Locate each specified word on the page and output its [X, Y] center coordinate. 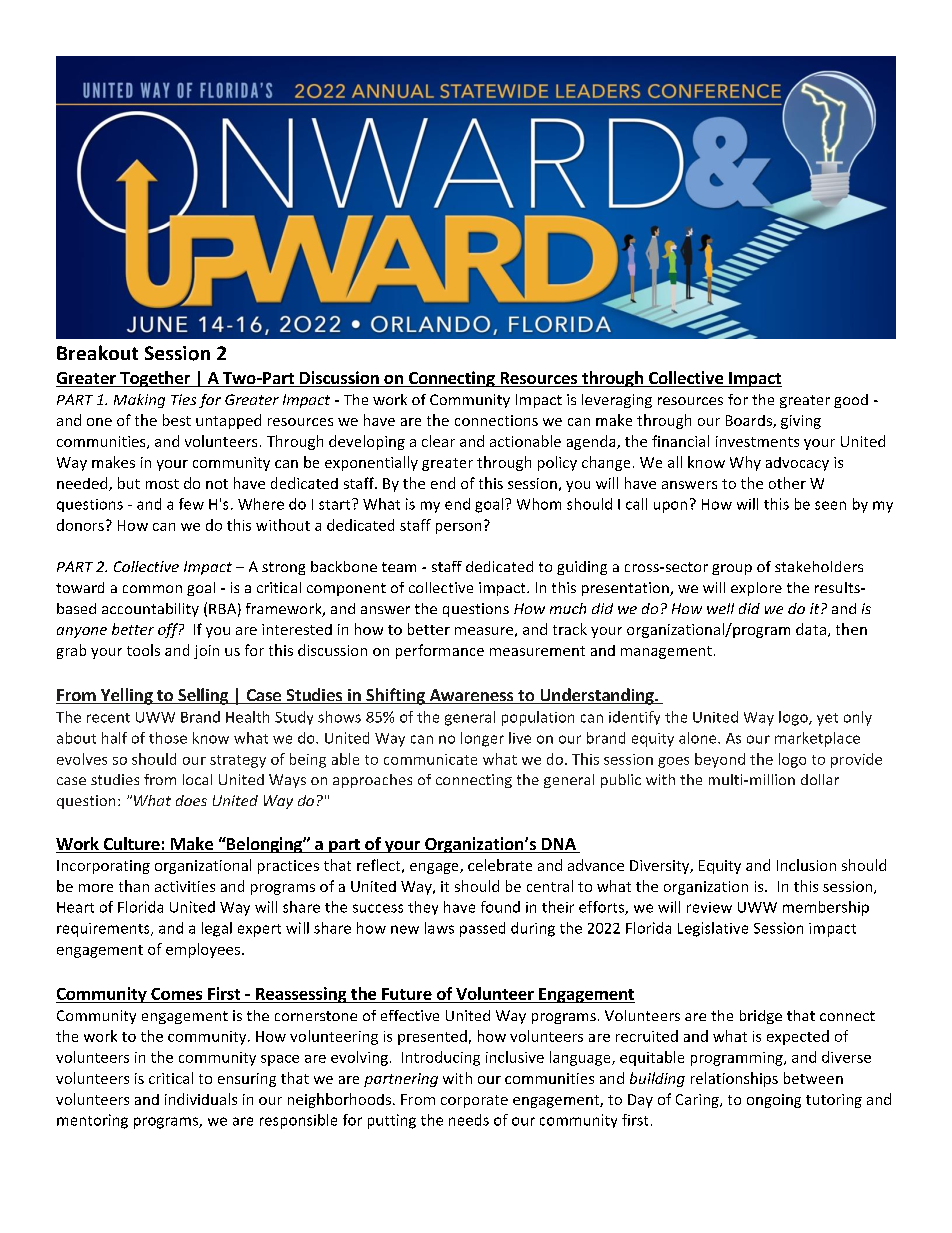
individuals [201, 1099]
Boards [750, 421]
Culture [131, 845]
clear [438, 441]
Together [155, 379]
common [152, 589]
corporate [474, 1101]
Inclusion [806, 865]
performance [440, 651]
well [720, 608]
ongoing [774, 1101]
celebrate [500, 865]
